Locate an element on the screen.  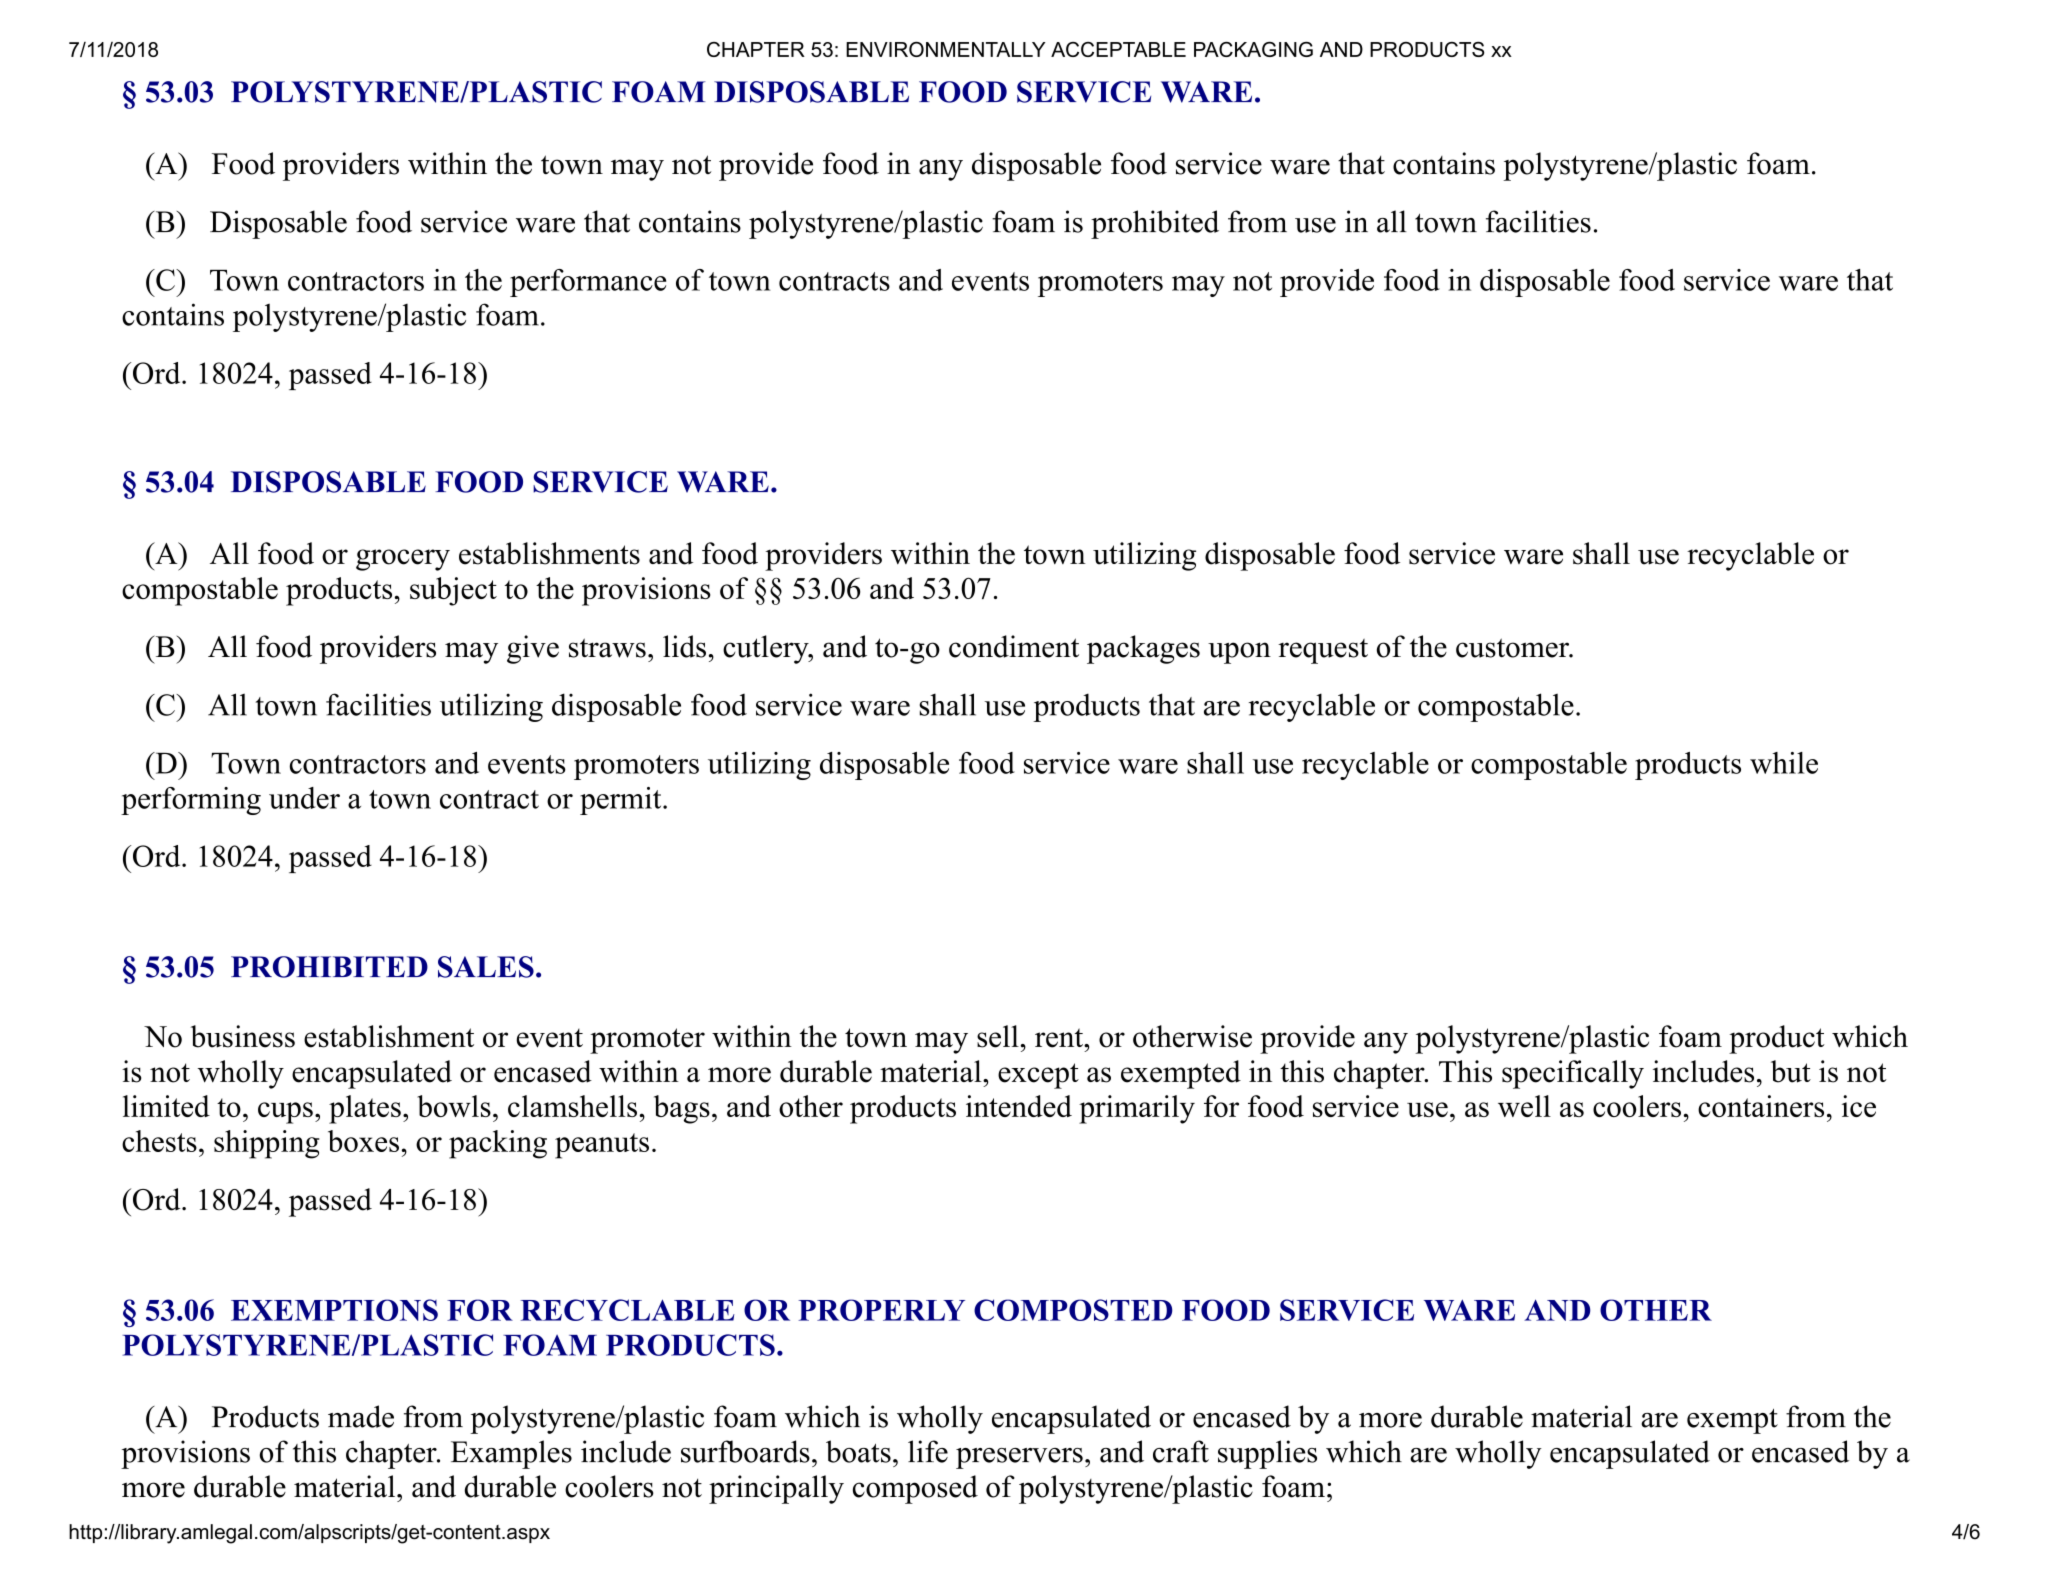
while is located at coordinates (1784, 763).
